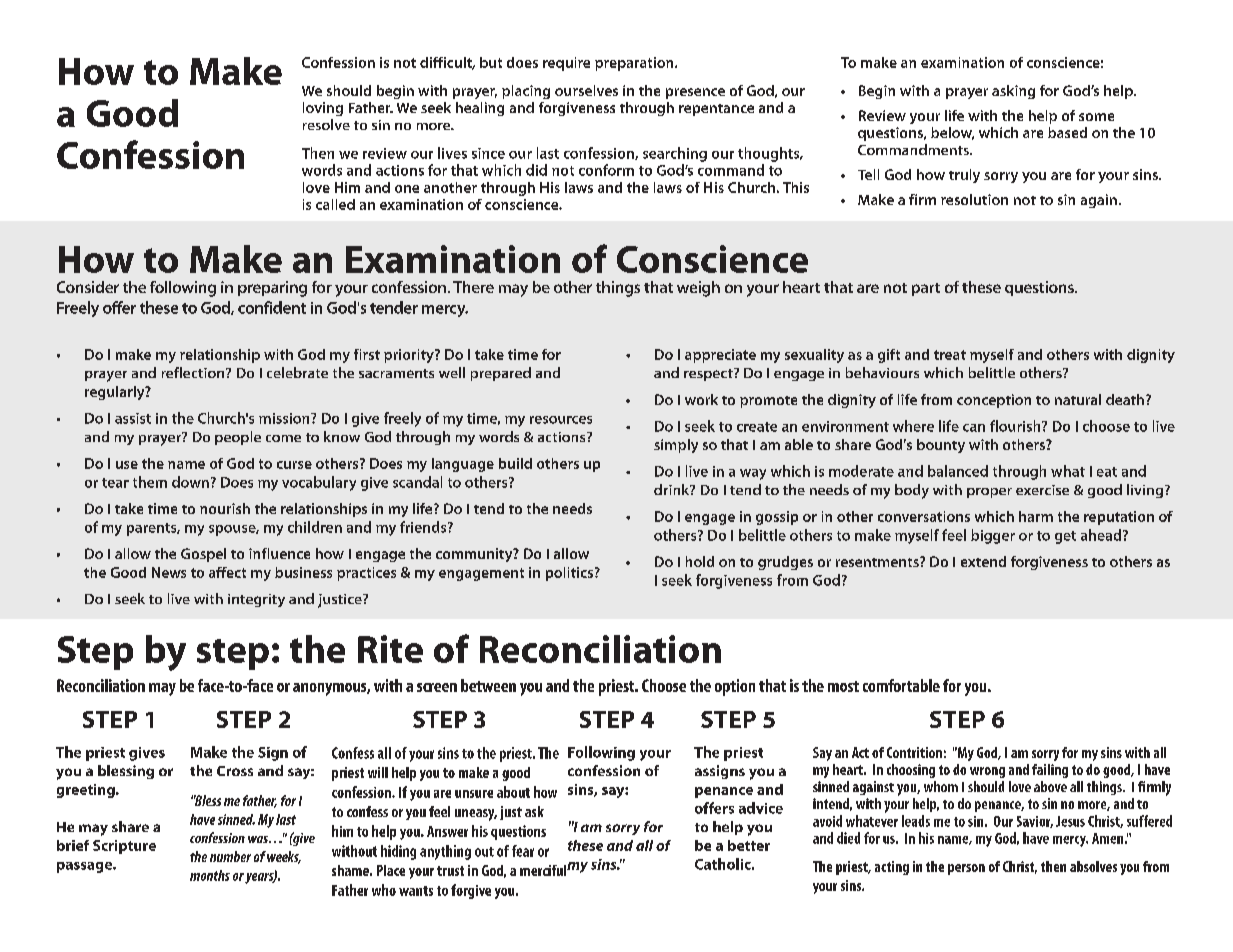  Describe the element at coordinates (878, 562) in the image. I see `resentments` at that location.
